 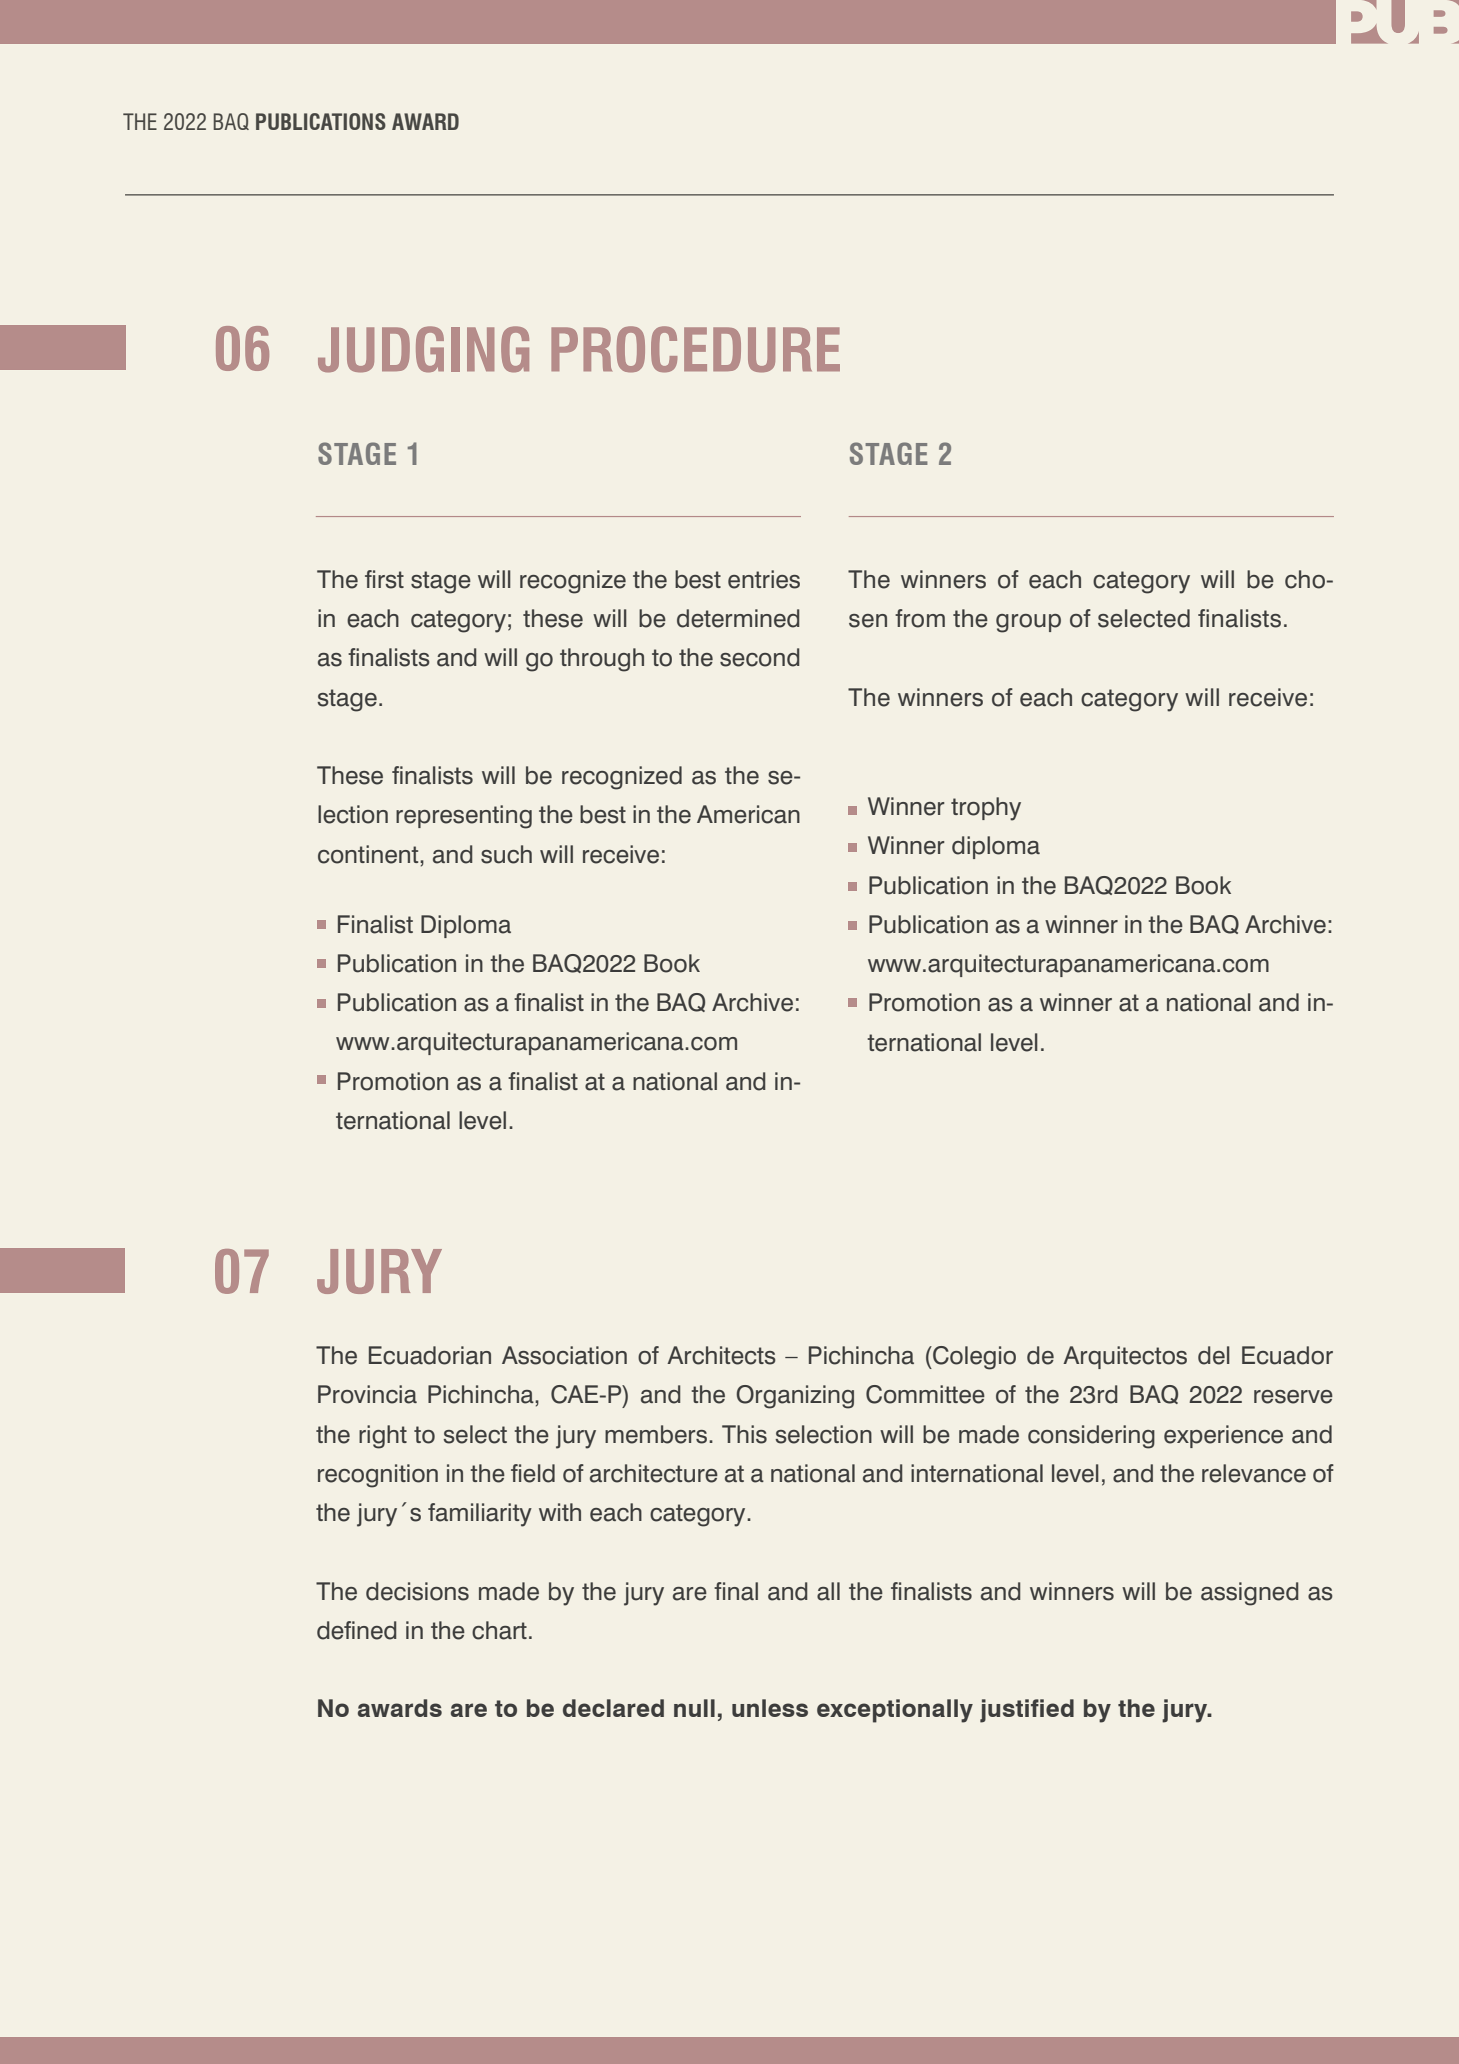 I want to click on such, so click(x=506, y=854).
